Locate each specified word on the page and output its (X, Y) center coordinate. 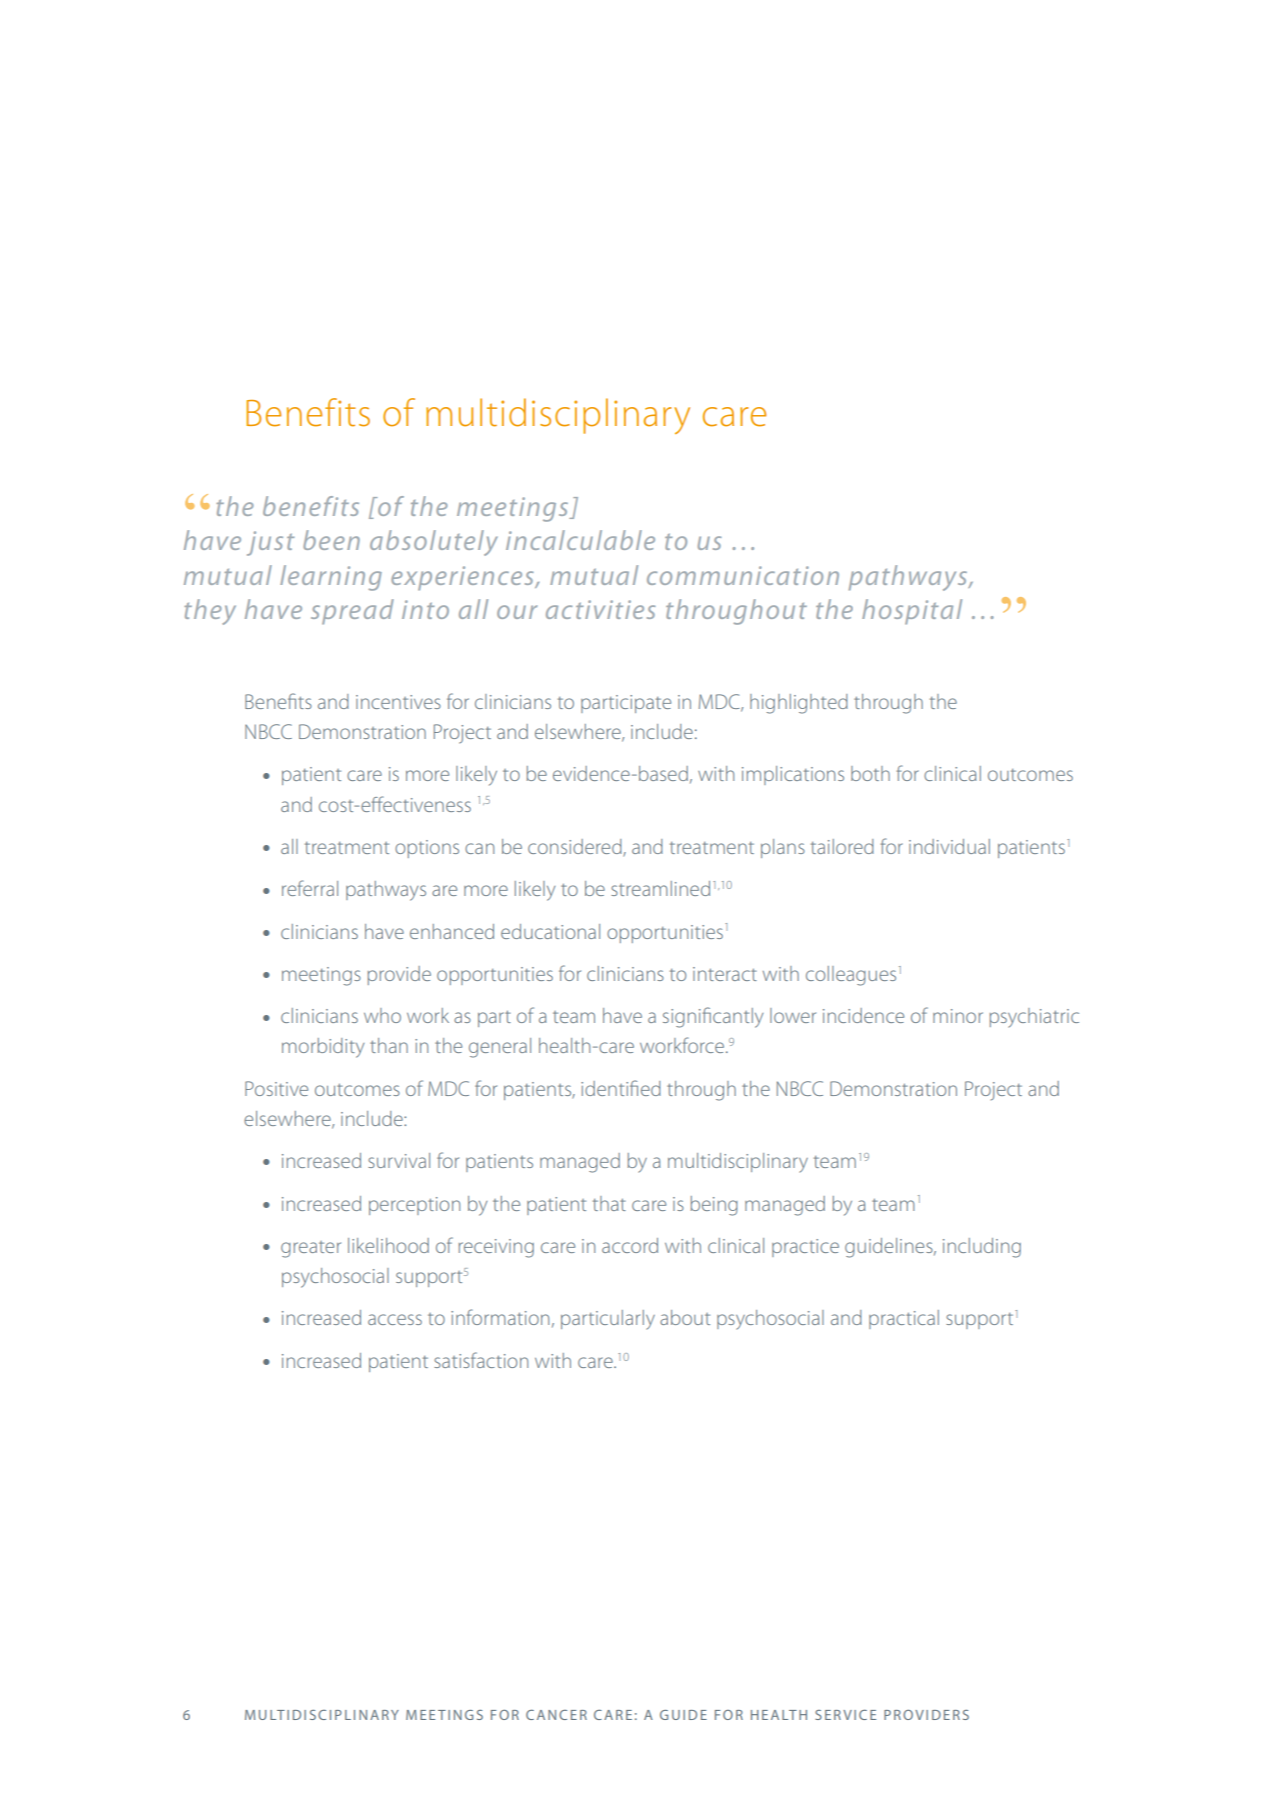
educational (550, 931)
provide (399, 975)
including (982, 1248)
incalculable (580, 540)
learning (331, 578)
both (870, 773)
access (395, 1319)
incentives (398, 702)
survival (399, 1160)
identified (621, 1088)
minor (958, 1016)
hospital (912, 611)
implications (793, 775)
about (685, 1317)
